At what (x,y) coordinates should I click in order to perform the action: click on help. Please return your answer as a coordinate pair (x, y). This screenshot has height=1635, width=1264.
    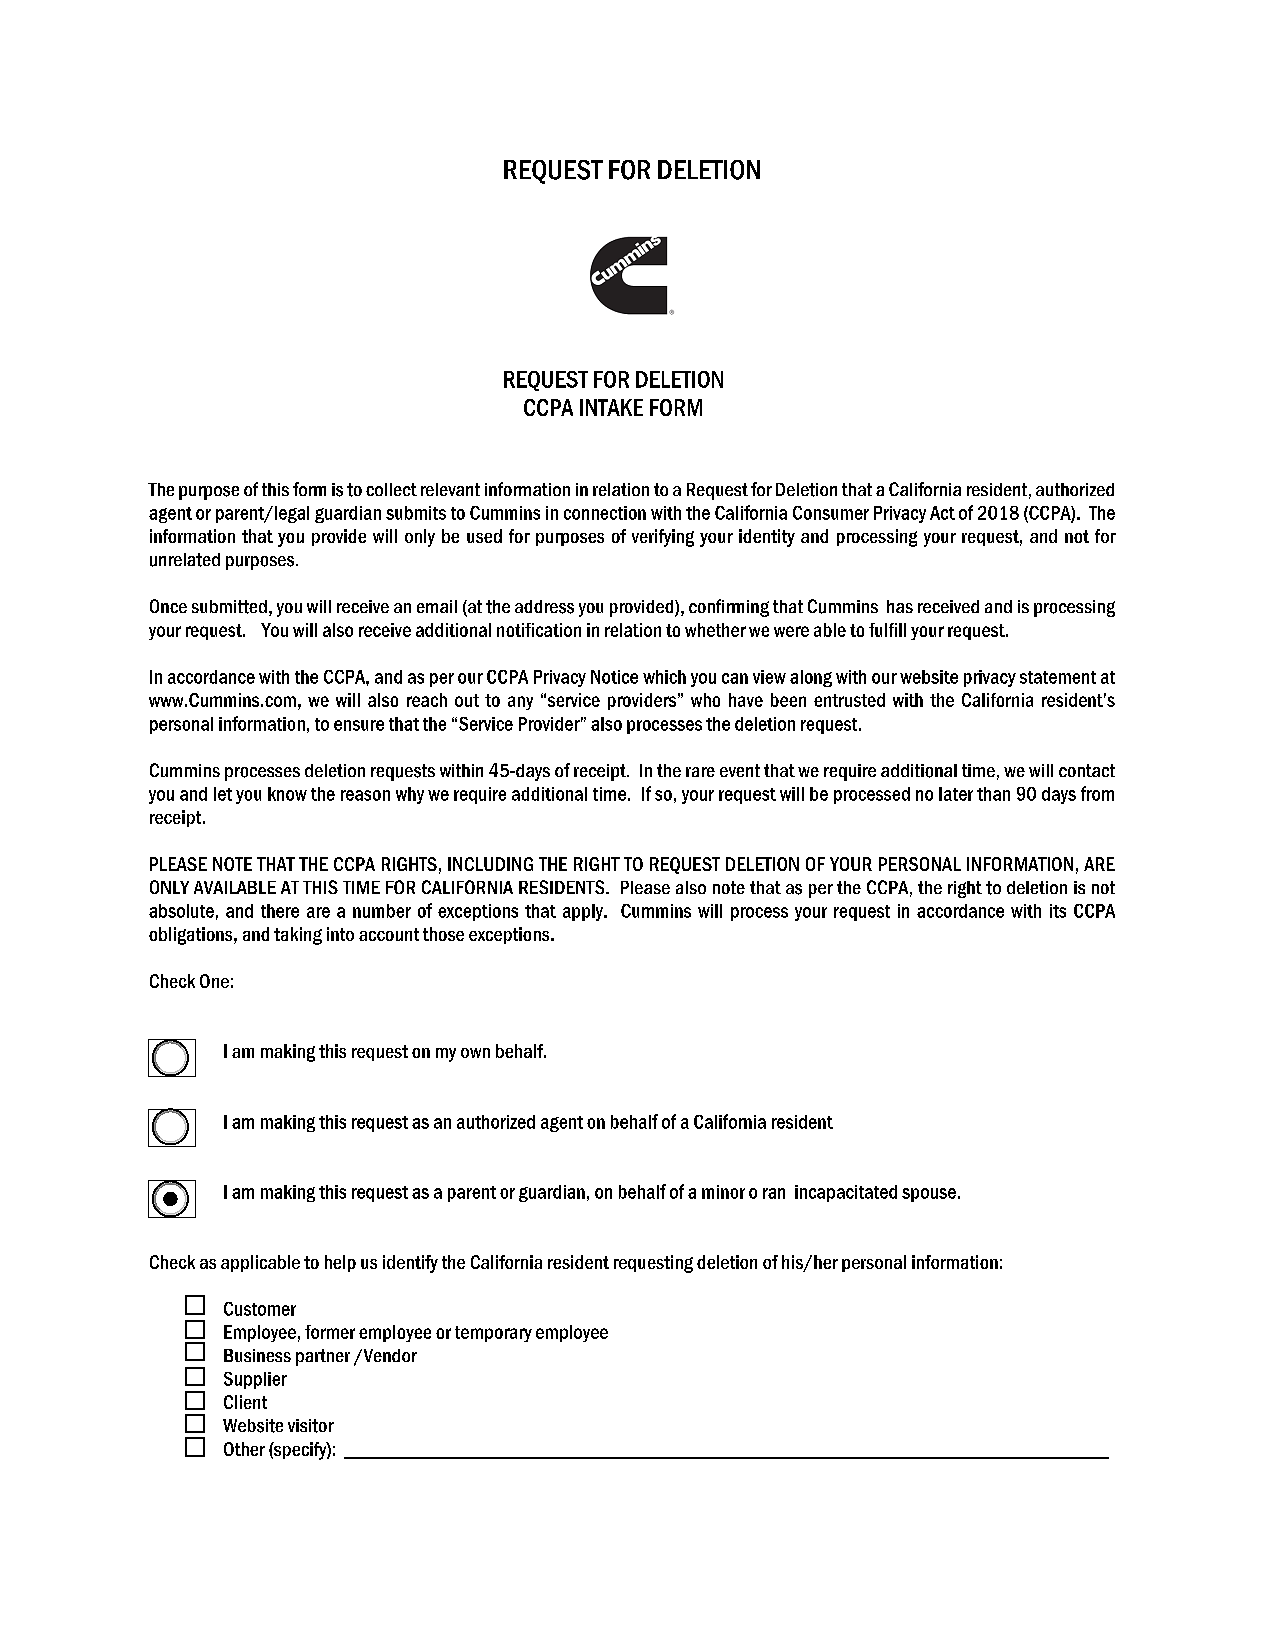
    Looking at the image, I should click on (340, 1263).
